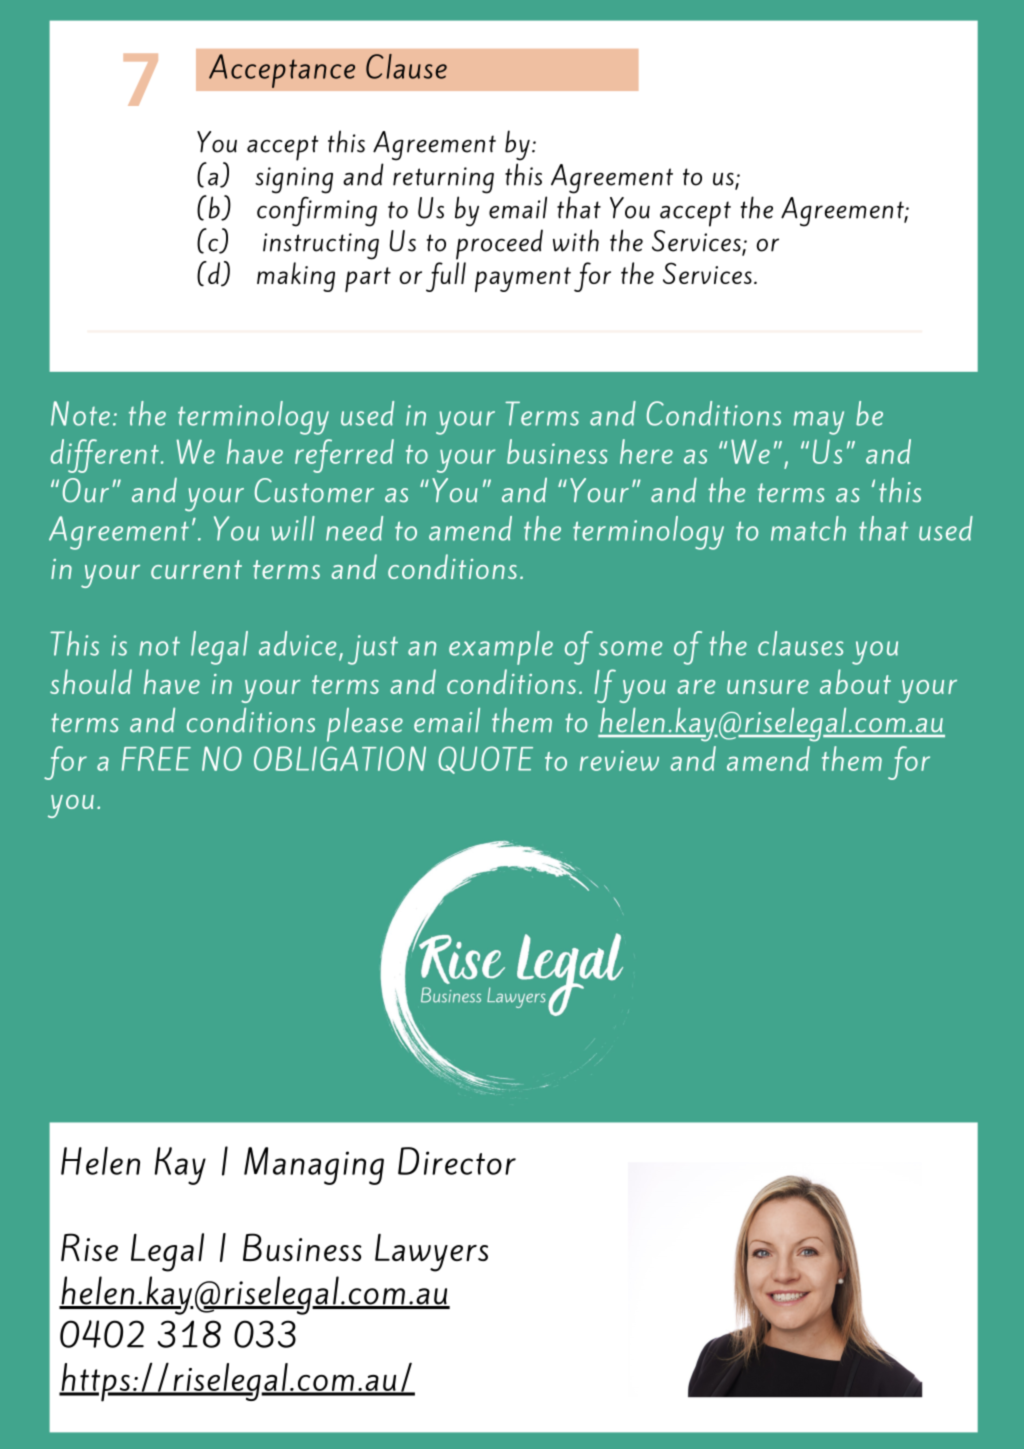  I want to click on Managing, so click(314, 1166).
